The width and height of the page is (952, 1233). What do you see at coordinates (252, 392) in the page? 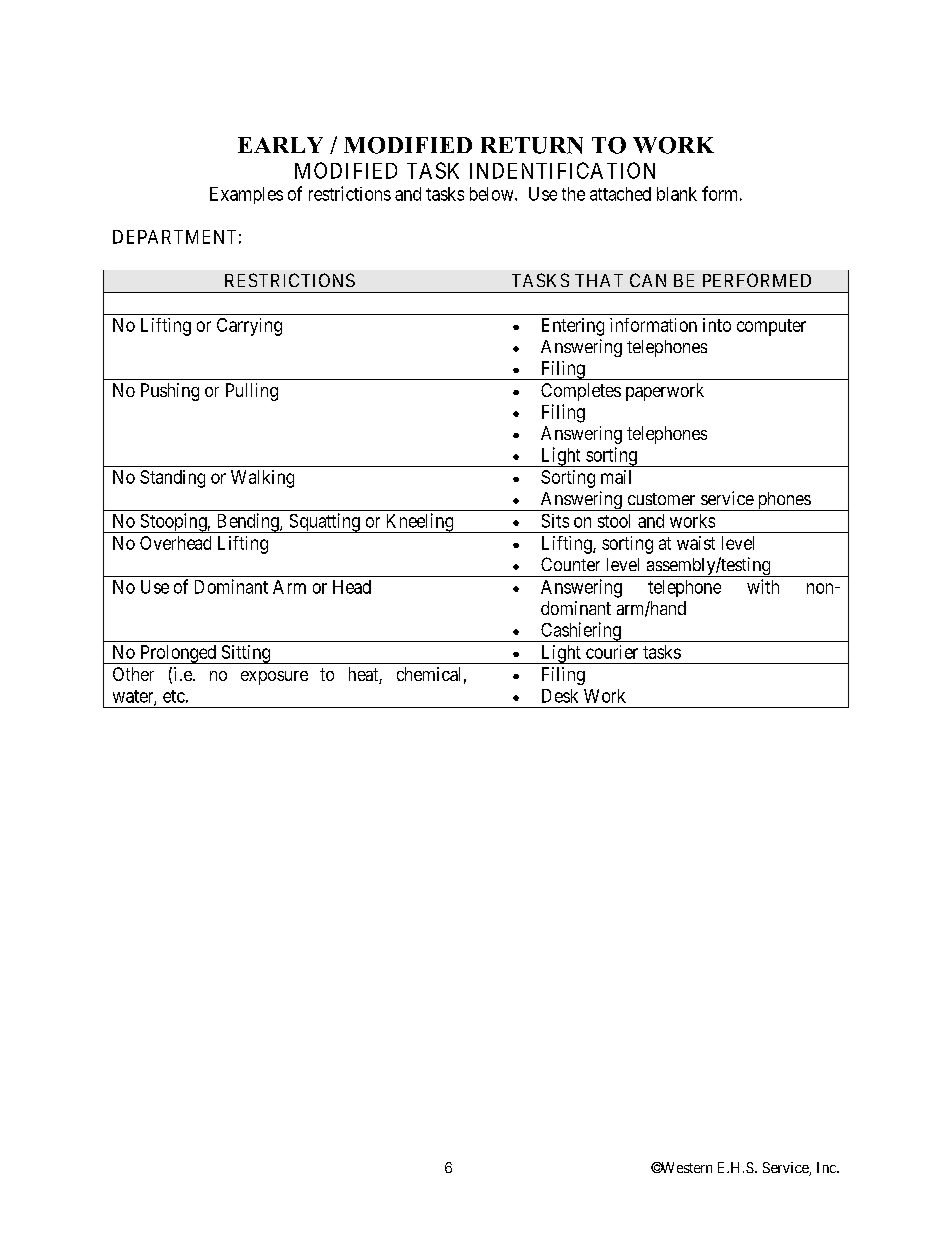
I see `Pulling` at bounding box center [252, 392].
